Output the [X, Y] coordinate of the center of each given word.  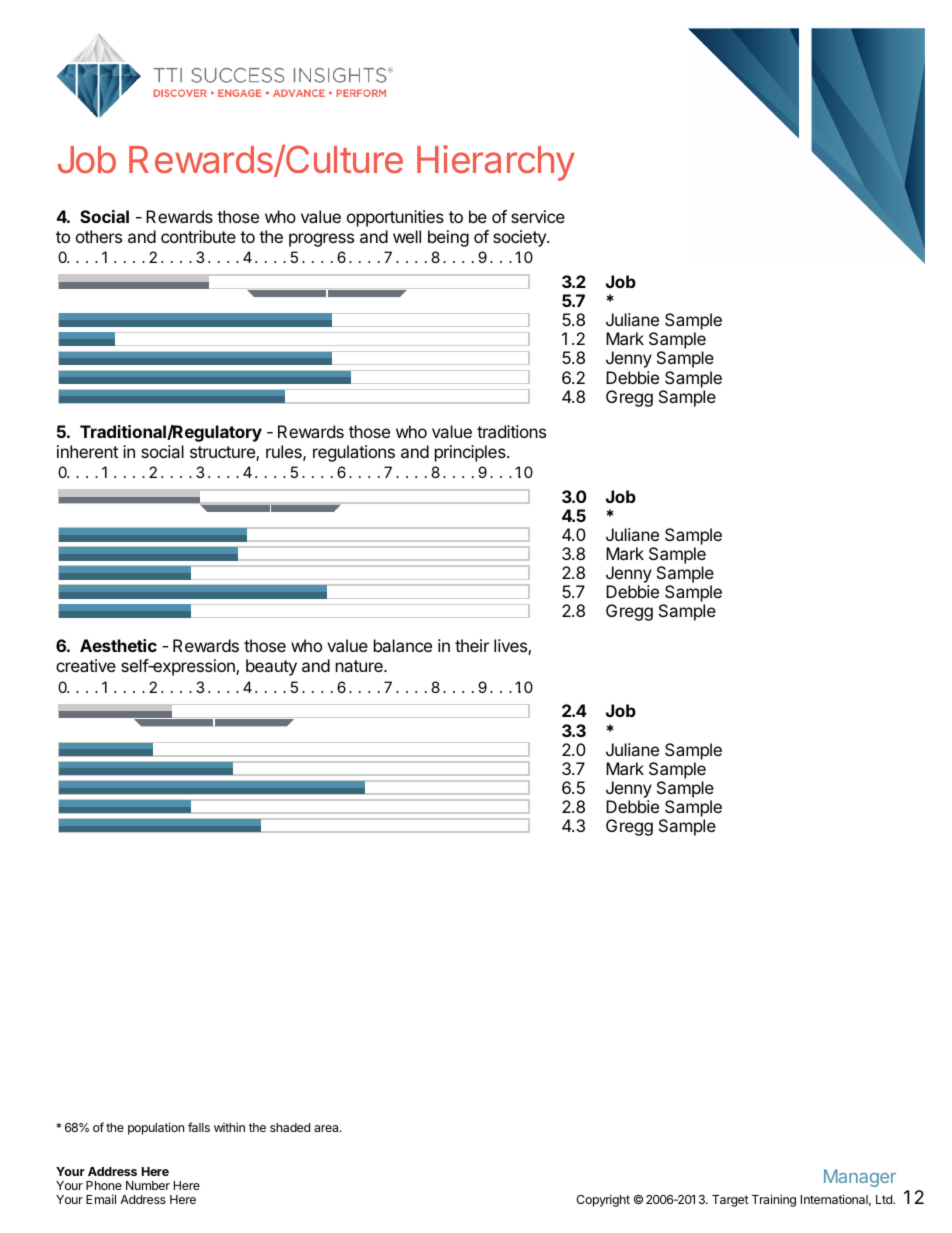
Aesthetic [118, 645]
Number [148, 1185]
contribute [198, 236]
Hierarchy [496, 163]
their [472, 645]
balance [403, 645]
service [538, 216]
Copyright [603, 1200]
